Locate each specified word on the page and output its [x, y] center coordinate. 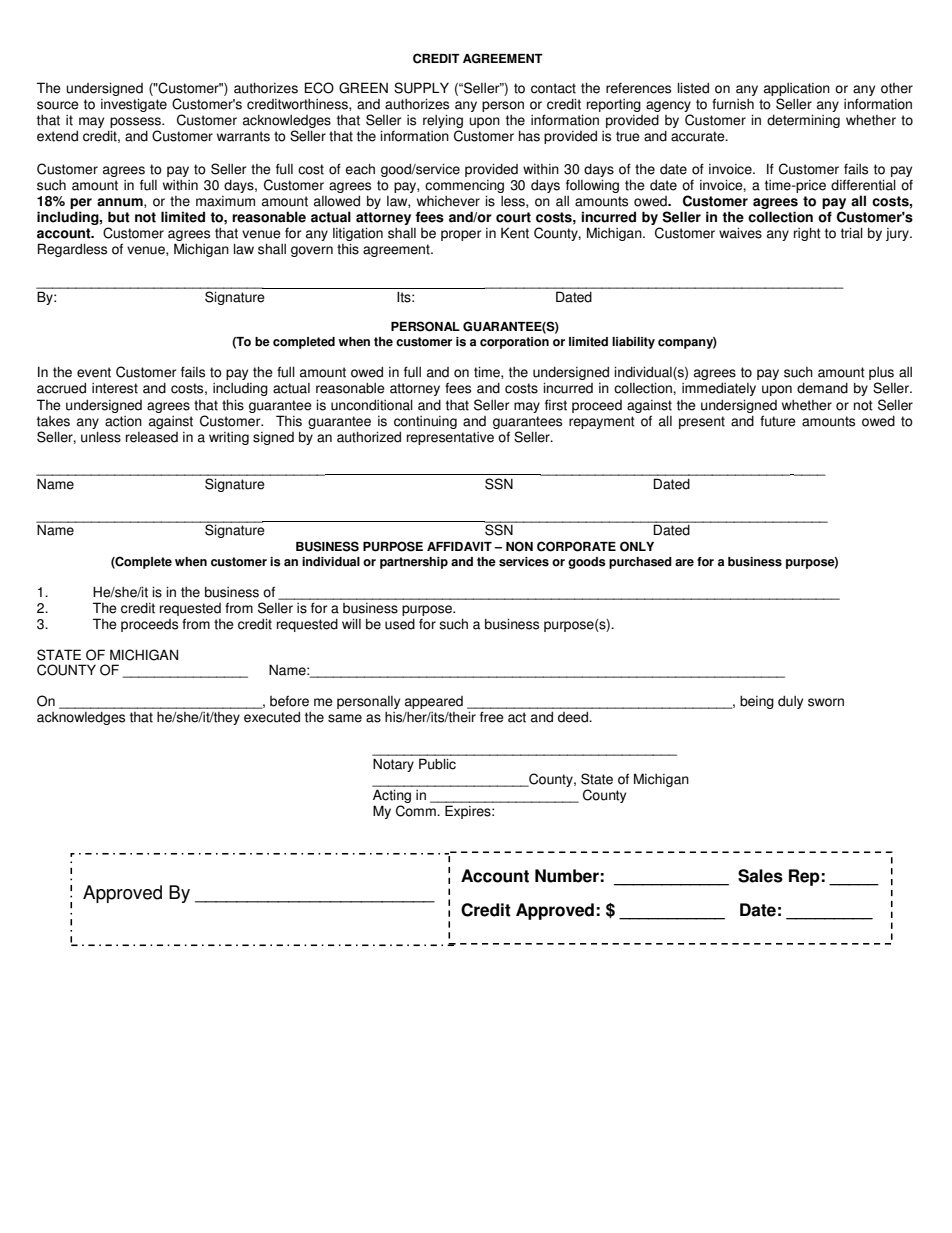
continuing [425, 422]
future [778, 421]
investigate [134, 105]
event [94, 372]
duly [790, 702]
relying [443, 122]
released [152, 437]
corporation [514, 343]
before [289, 701]
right [807, 234]
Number [567, 876]
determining [803, 121]
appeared [434, 702]
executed [272, 717]
